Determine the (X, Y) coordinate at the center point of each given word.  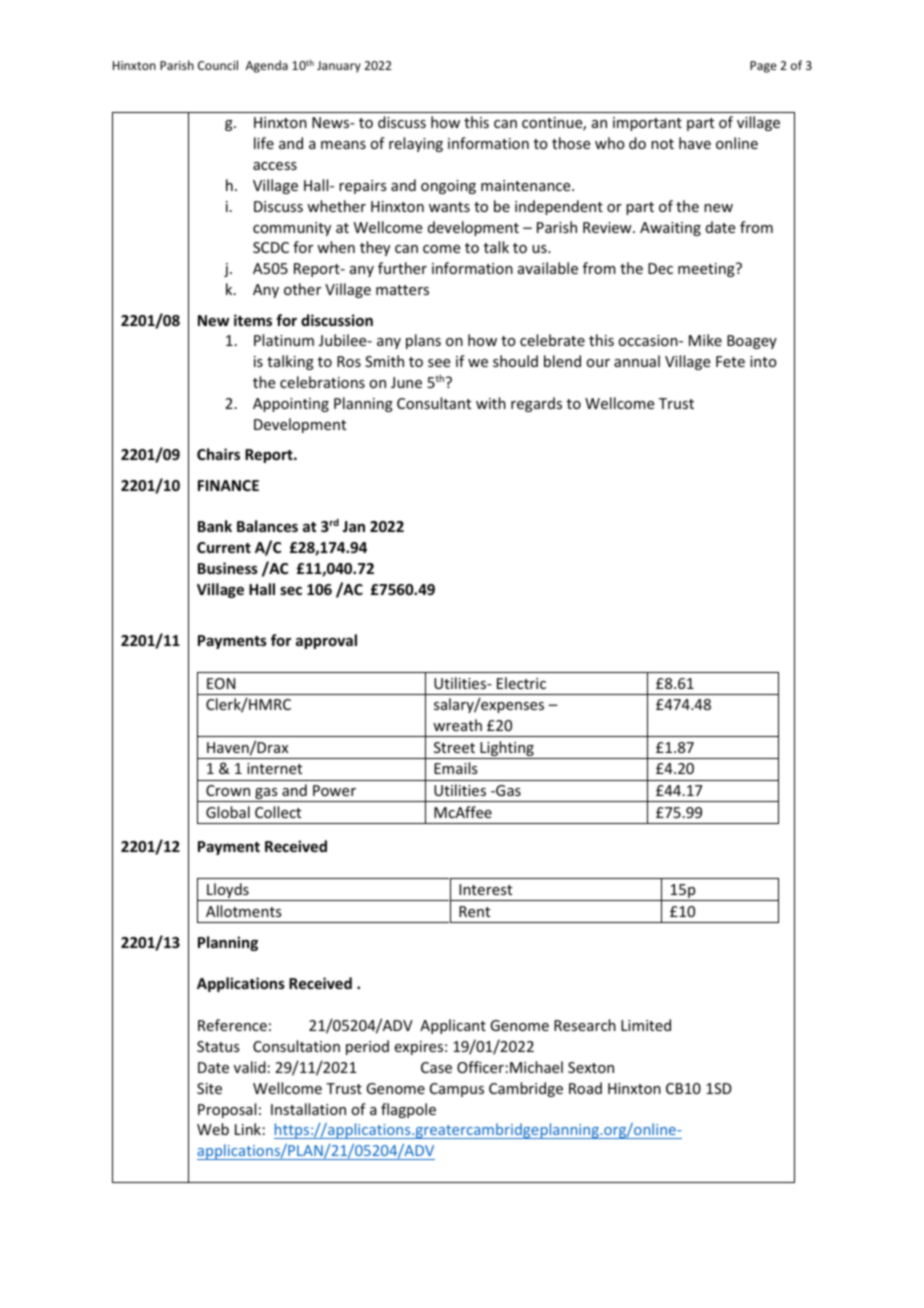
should (515, 361)
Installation (308, 1109)
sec (291, 590)
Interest (485, 889)
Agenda (267, 66)
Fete (730, 361)
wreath (457, 725)
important (647, 124)
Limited (646, 1025)
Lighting (507, 750)
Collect (278, 812)
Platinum (284, 340)
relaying (416, 144)
